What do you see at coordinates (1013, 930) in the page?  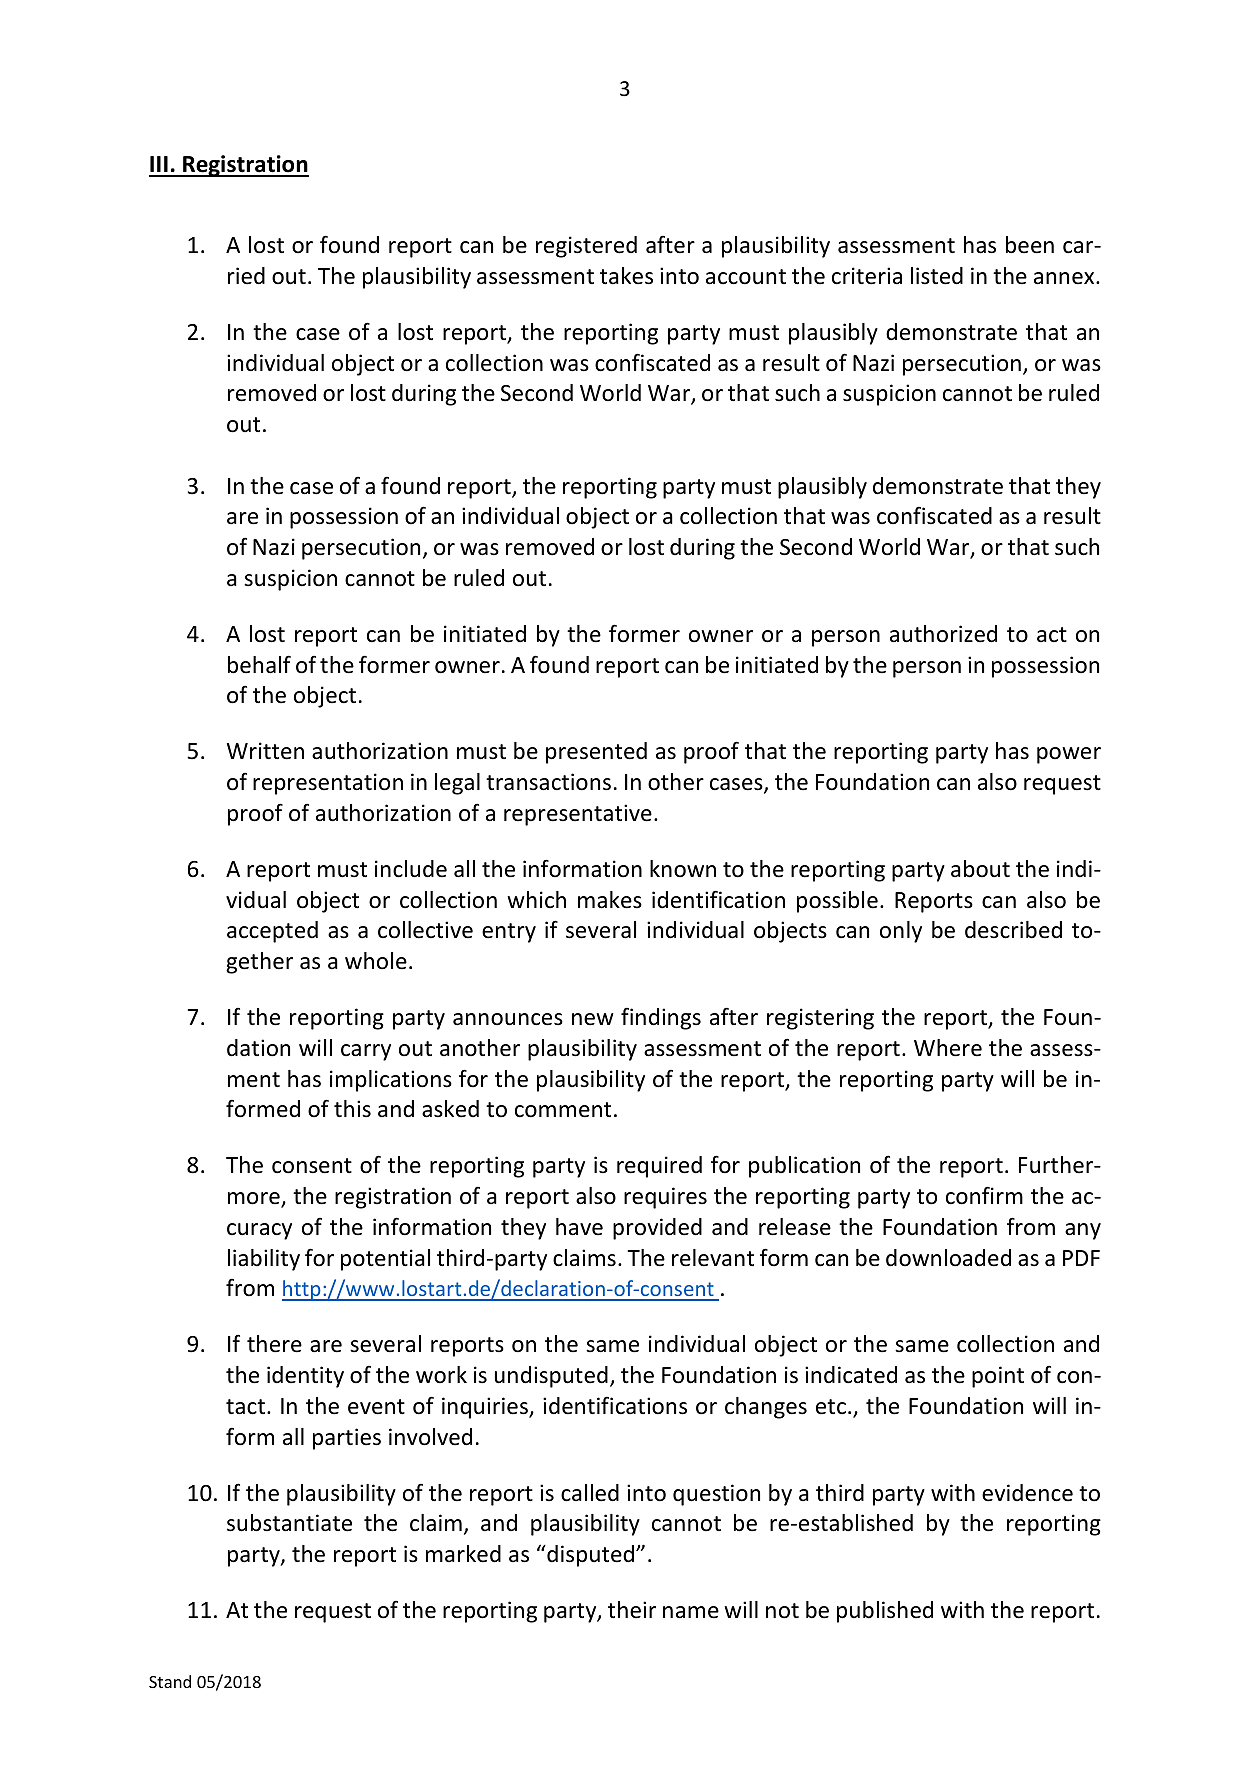 I see `described` at bounding box center [1013, 930].
